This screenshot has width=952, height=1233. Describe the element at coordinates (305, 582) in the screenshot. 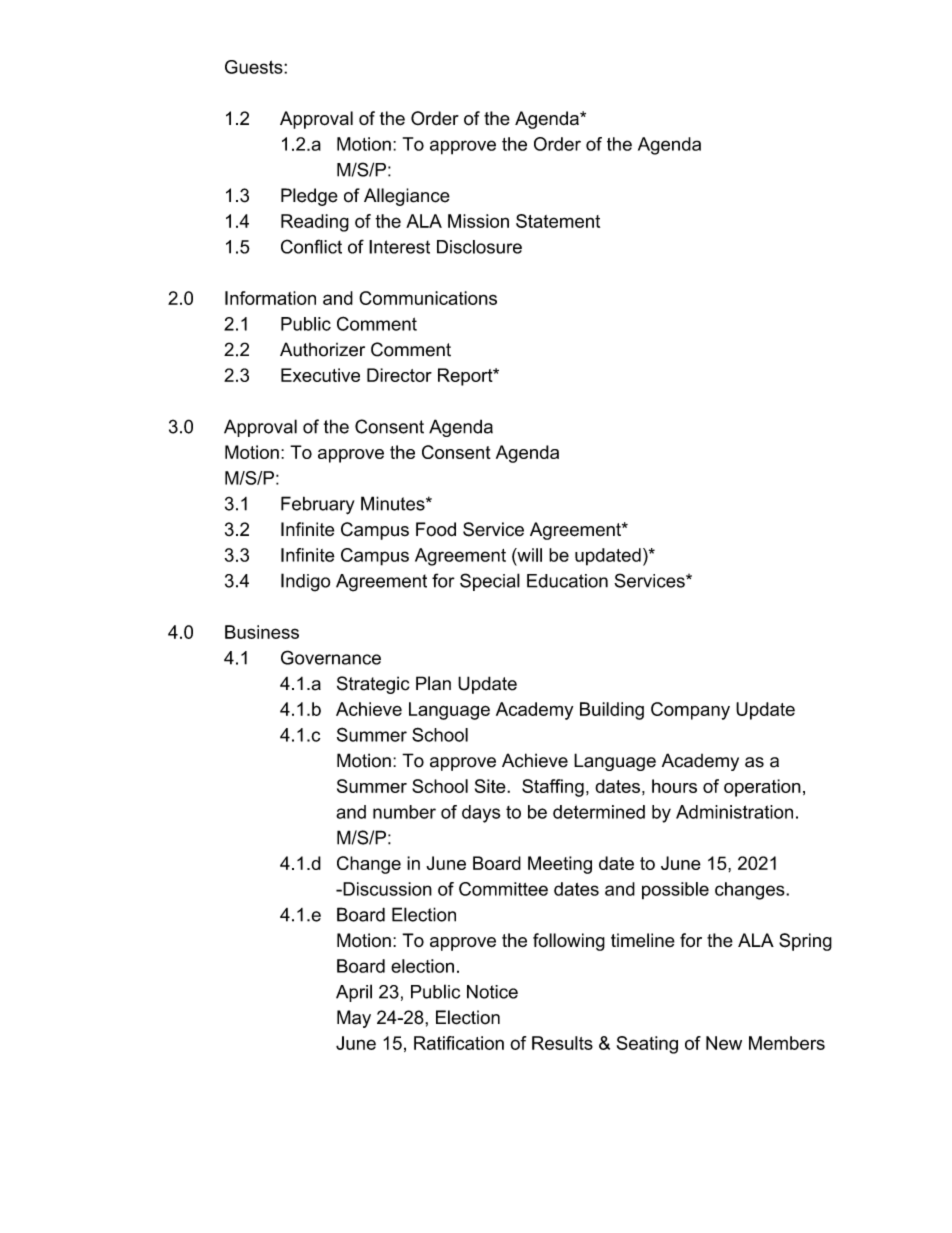

I see `Indigo` at that location.
